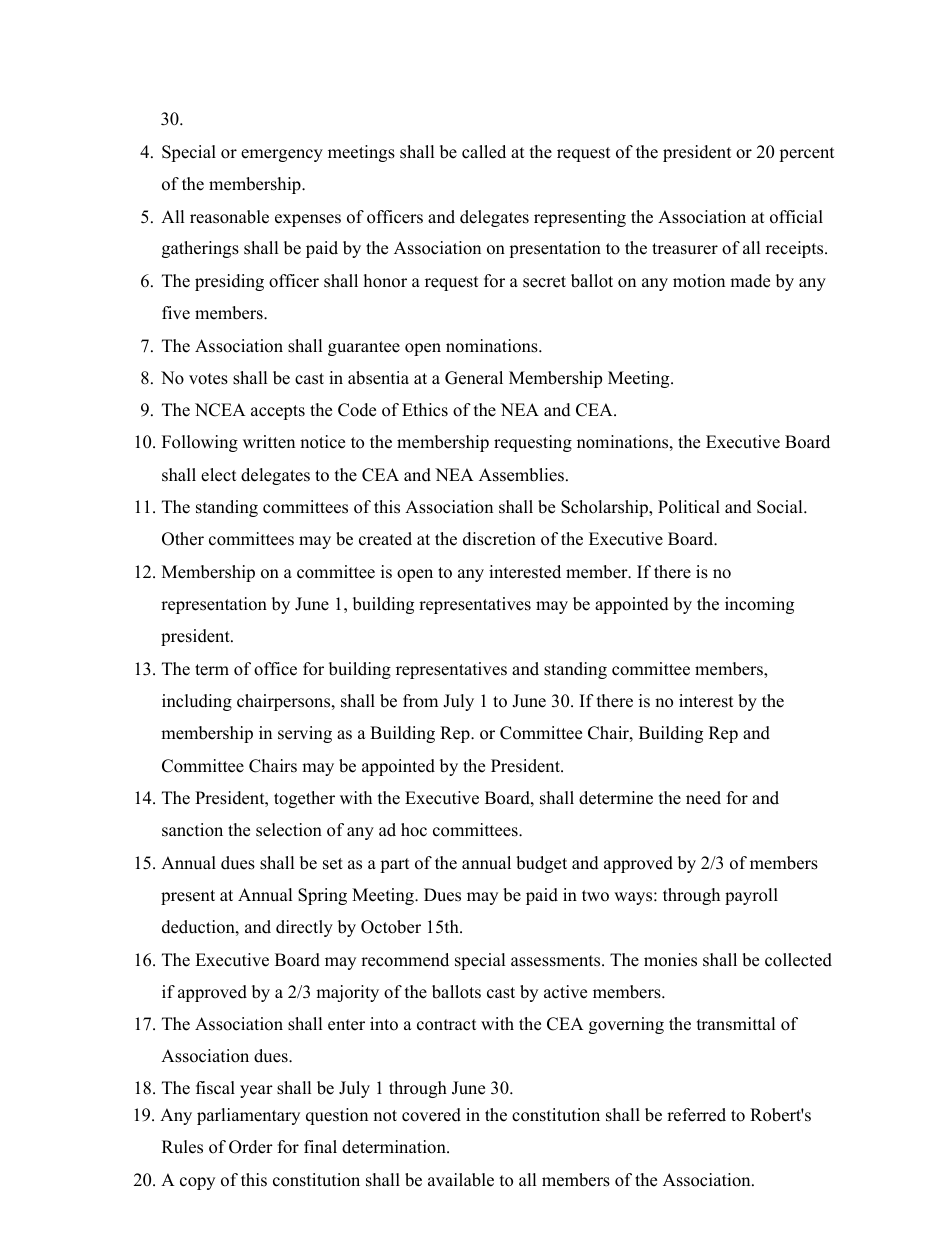  I want to click on referred, so click(696, 1115).
